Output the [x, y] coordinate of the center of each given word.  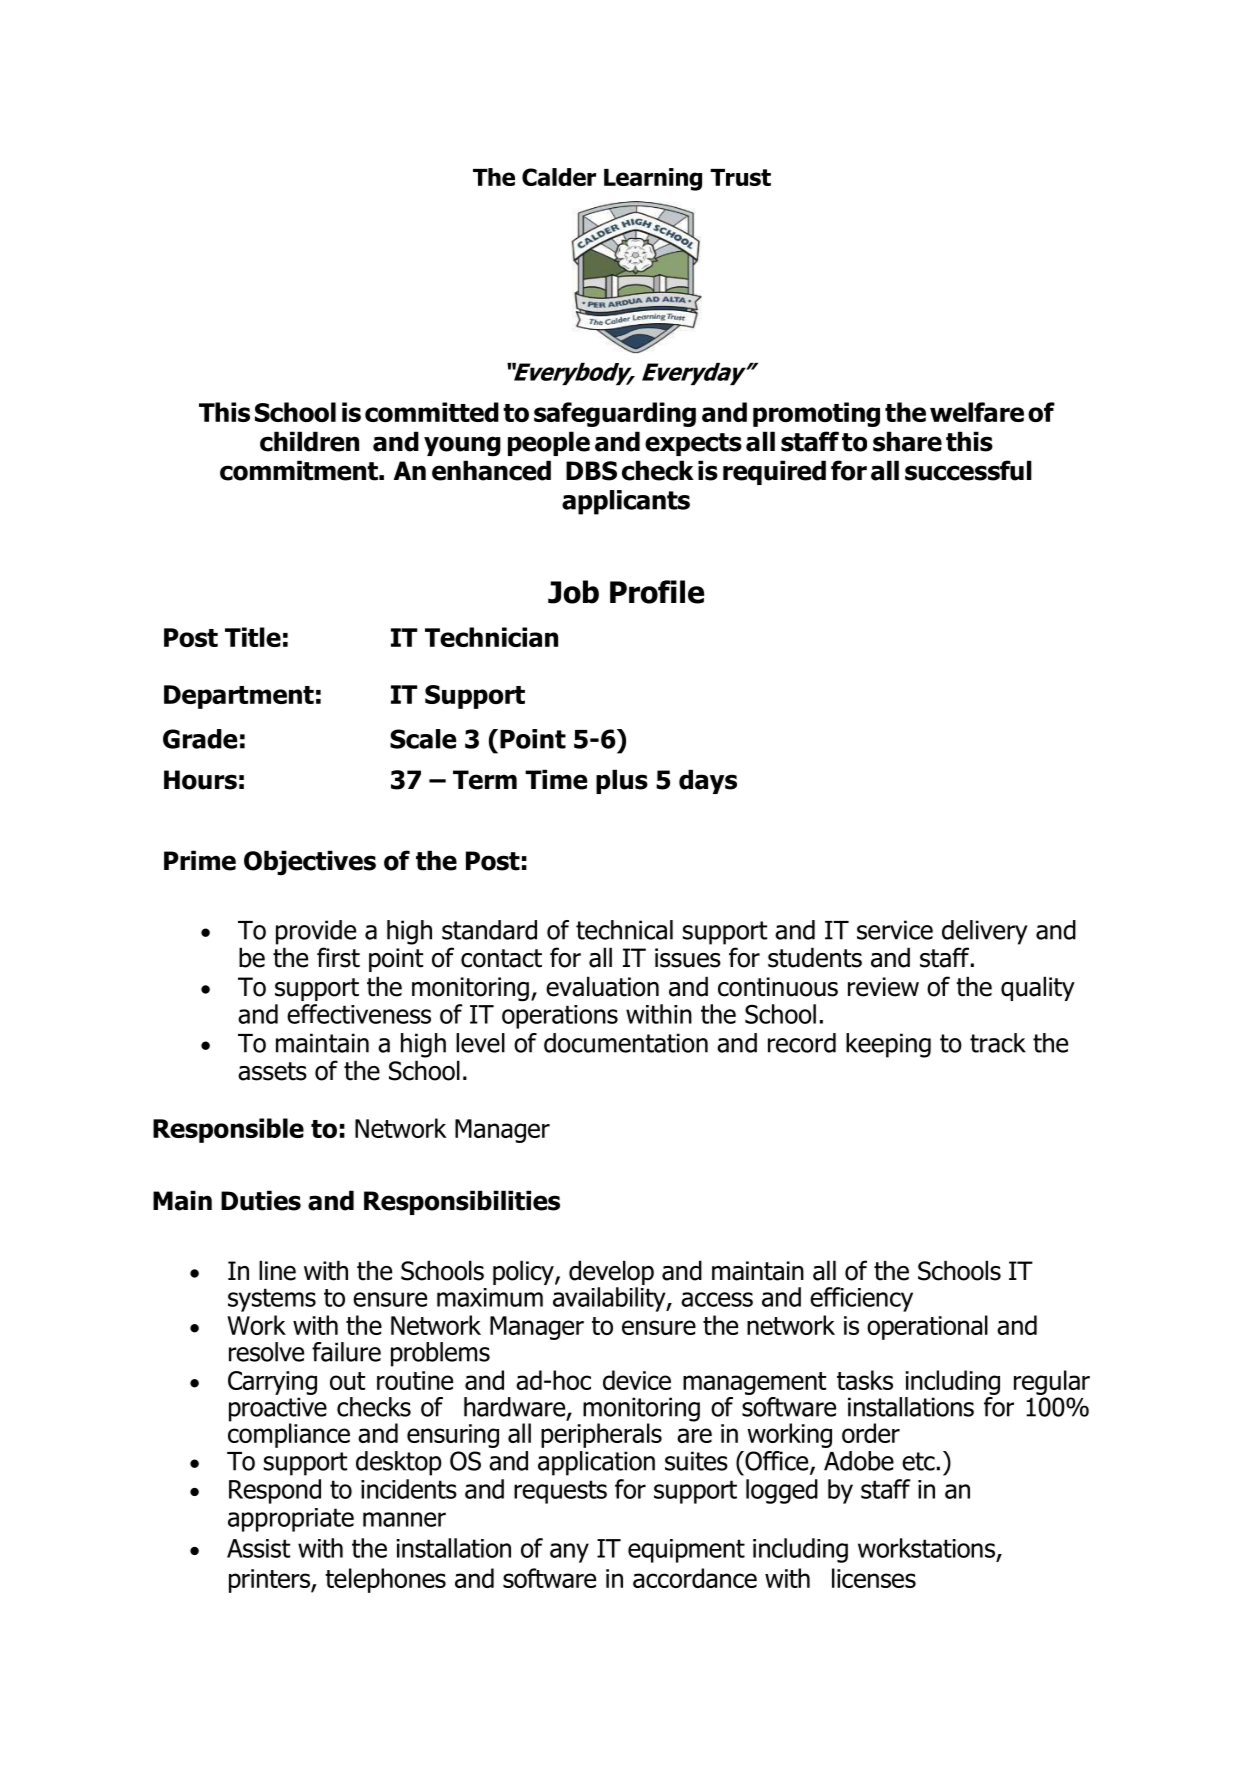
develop [611, 1274]
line [277, 1270]
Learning [653, 179]
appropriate [291, 1520]
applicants [626, 502]
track [998, 1043]
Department [239, 697]
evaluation [602, 986]
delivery [985, 932]
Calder [559, 177]
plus [622, 781]
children [309, 441]
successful [968, 470]
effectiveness [359, 1014]
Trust [740, 177]
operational [927, 1327]
